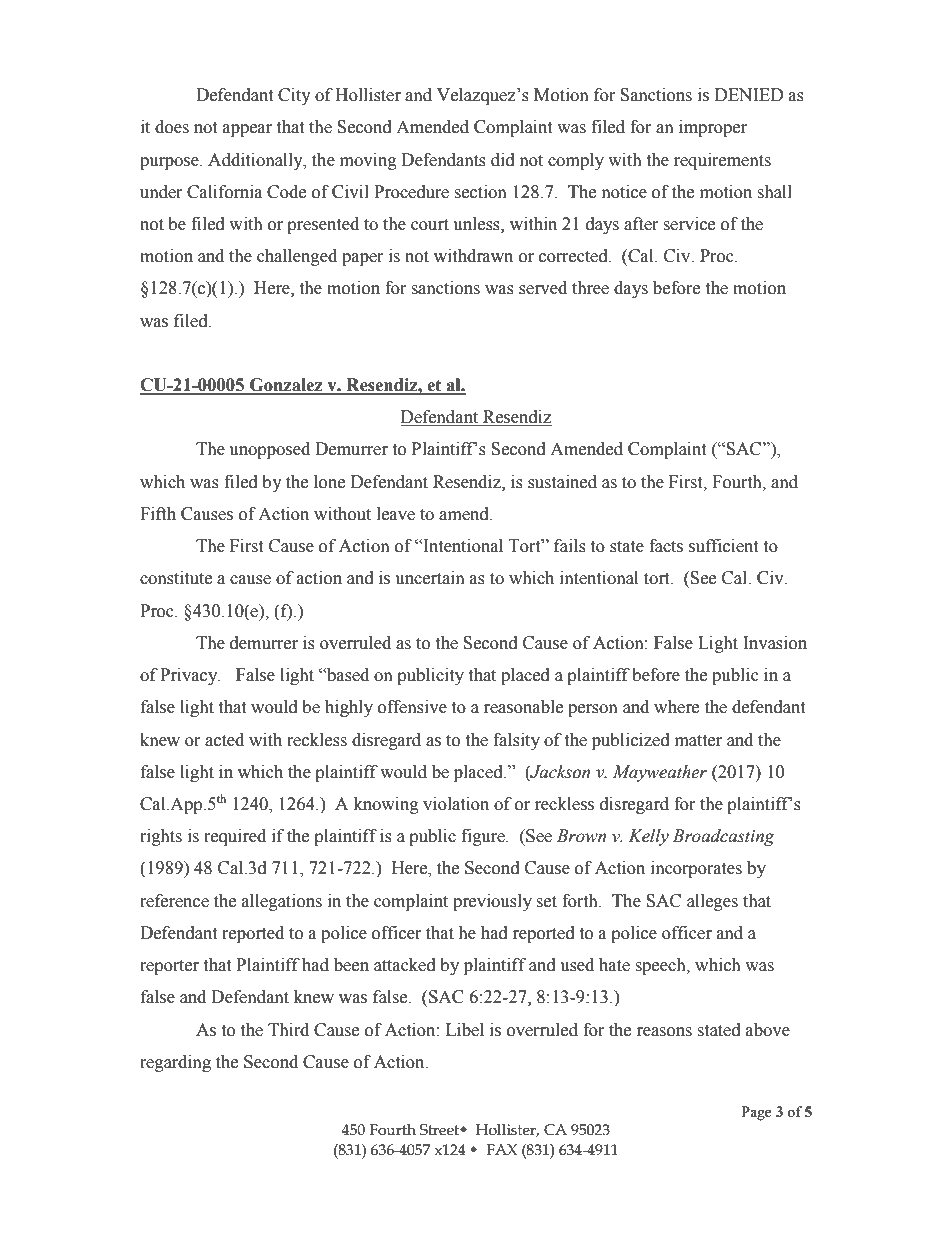 This page has height=1233, width=952. Describe the element at coordinates (247, 130) in the page. I see `appear` at that location.
